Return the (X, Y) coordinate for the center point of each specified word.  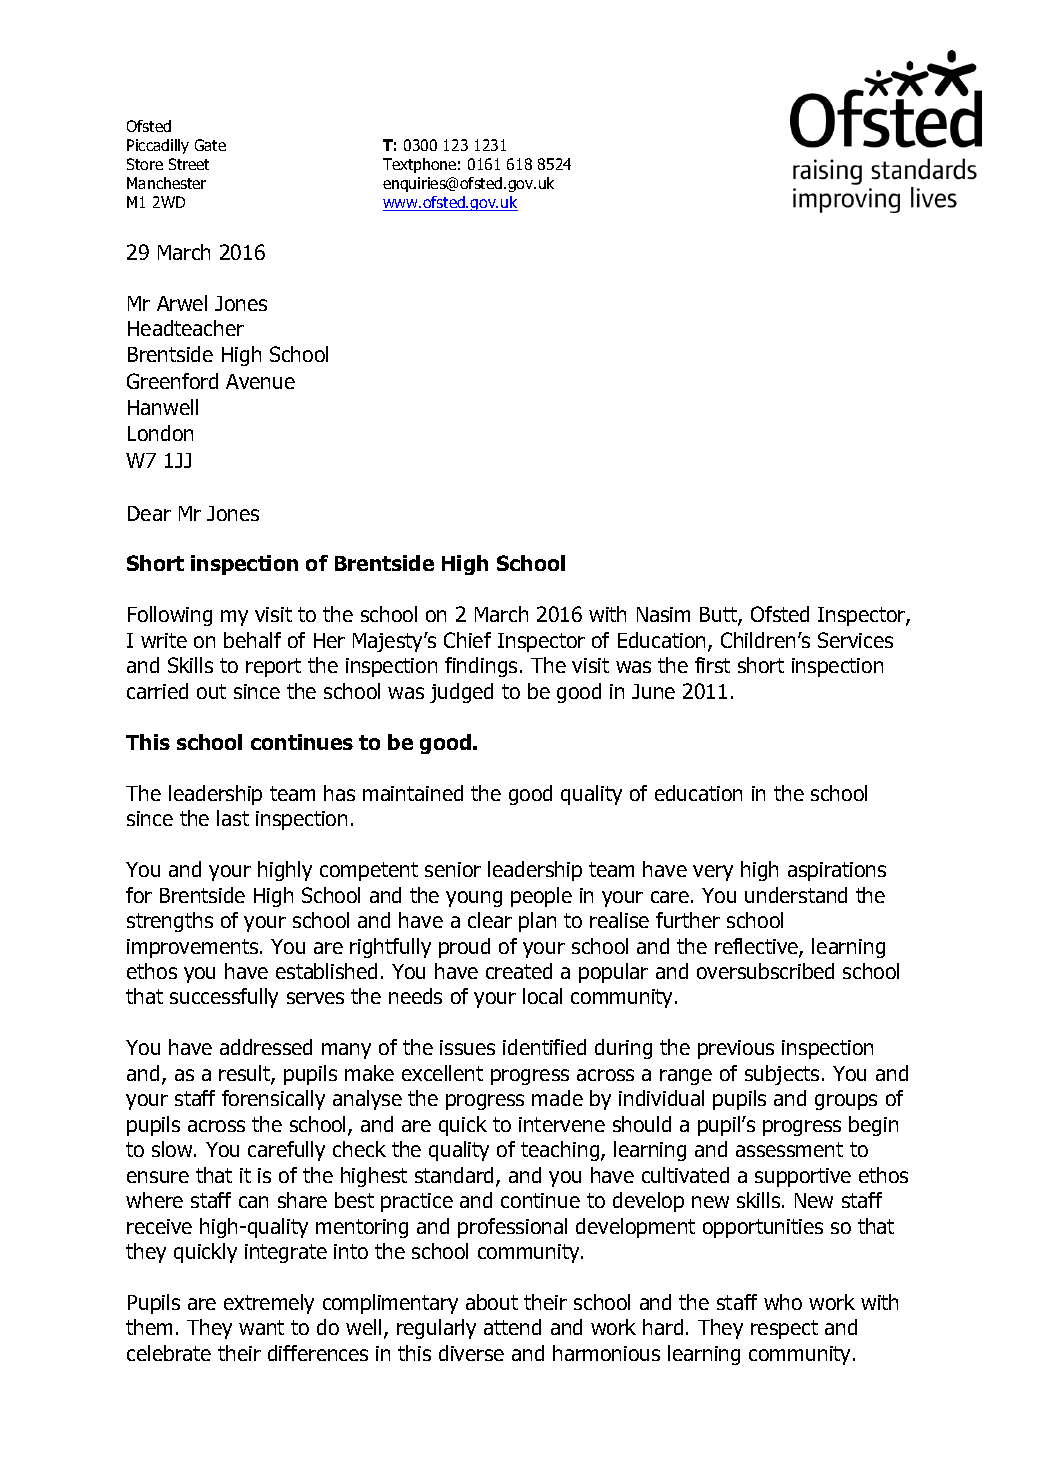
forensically (273, 1100)
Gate (210, 145)
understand (796, 895)
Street (189, 164)
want (261, 1327)
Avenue (260, 381)
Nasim (663, 614)
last (233, 818)
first (712, 665)
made (557, 1098)
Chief (467, 640)
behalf (252, 640)
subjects (782, 1075)
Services (855, 640)
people (541, 897)
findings (481, 667)
